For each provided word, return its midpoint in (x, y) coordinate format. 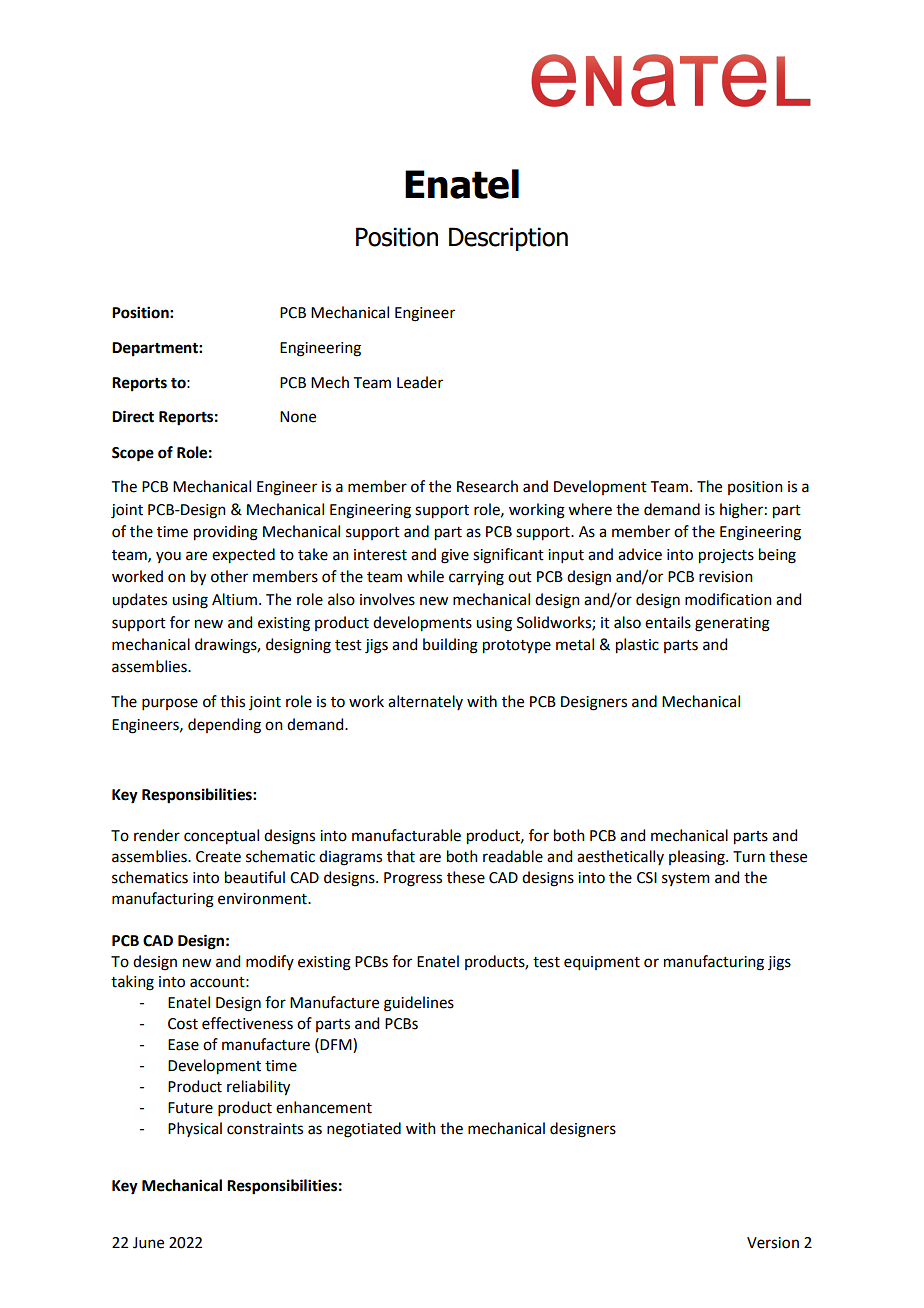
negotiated (364, 1130)
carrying (476, 578)
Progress (413, 879)
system (686, 879)
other (229, 576)
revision (726, 577)
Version (773, 1243)
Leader (420, 382)
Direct (133, 416)
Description (508, 239)
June (148, 1243)
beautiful (255, 877)
